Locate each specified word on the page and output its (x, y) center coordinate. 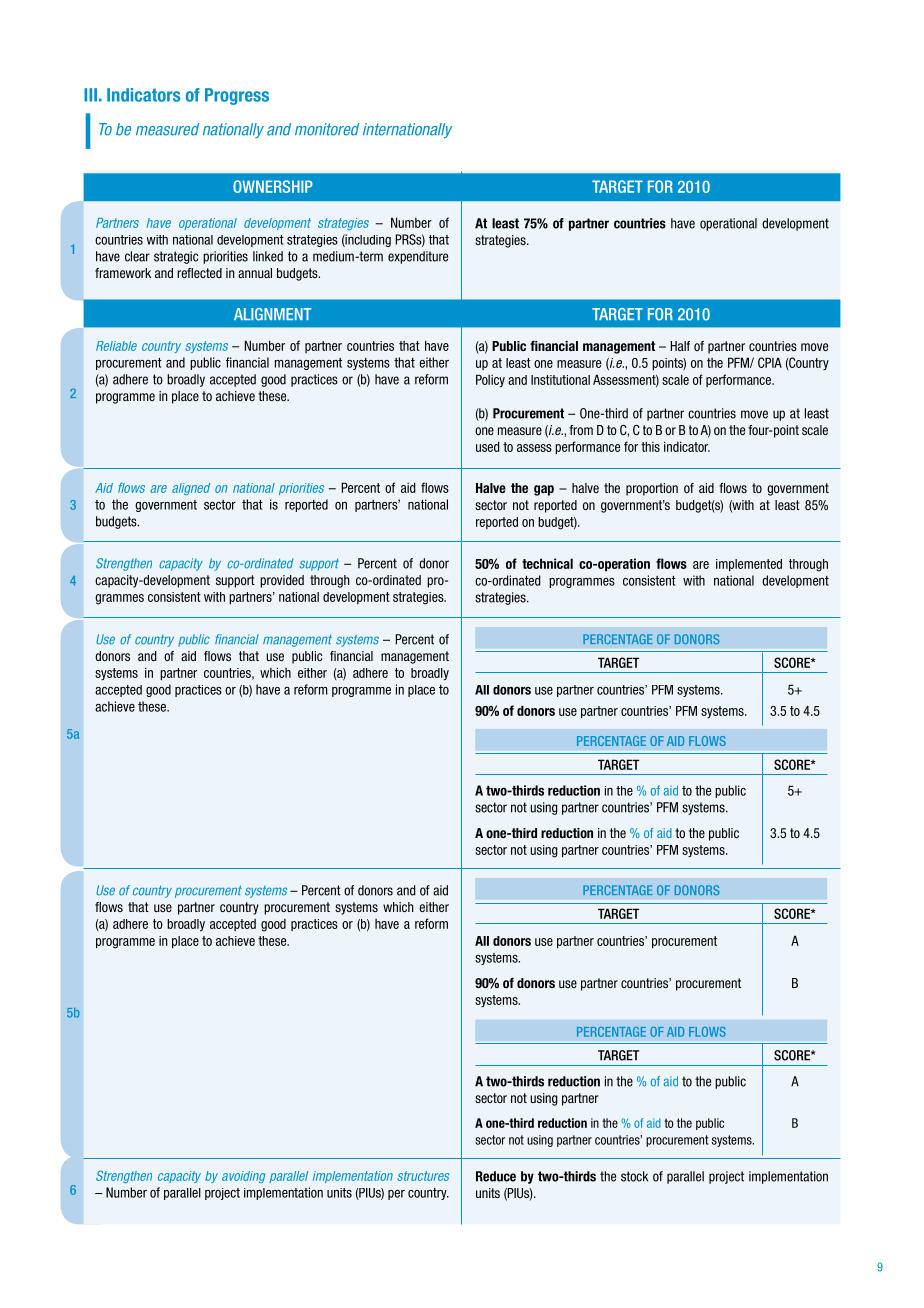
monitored (327, 129)
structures (423, 1176)
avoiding (243, 1177)
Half (680, 346)
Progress (237, 96)
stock (634, 1176)
